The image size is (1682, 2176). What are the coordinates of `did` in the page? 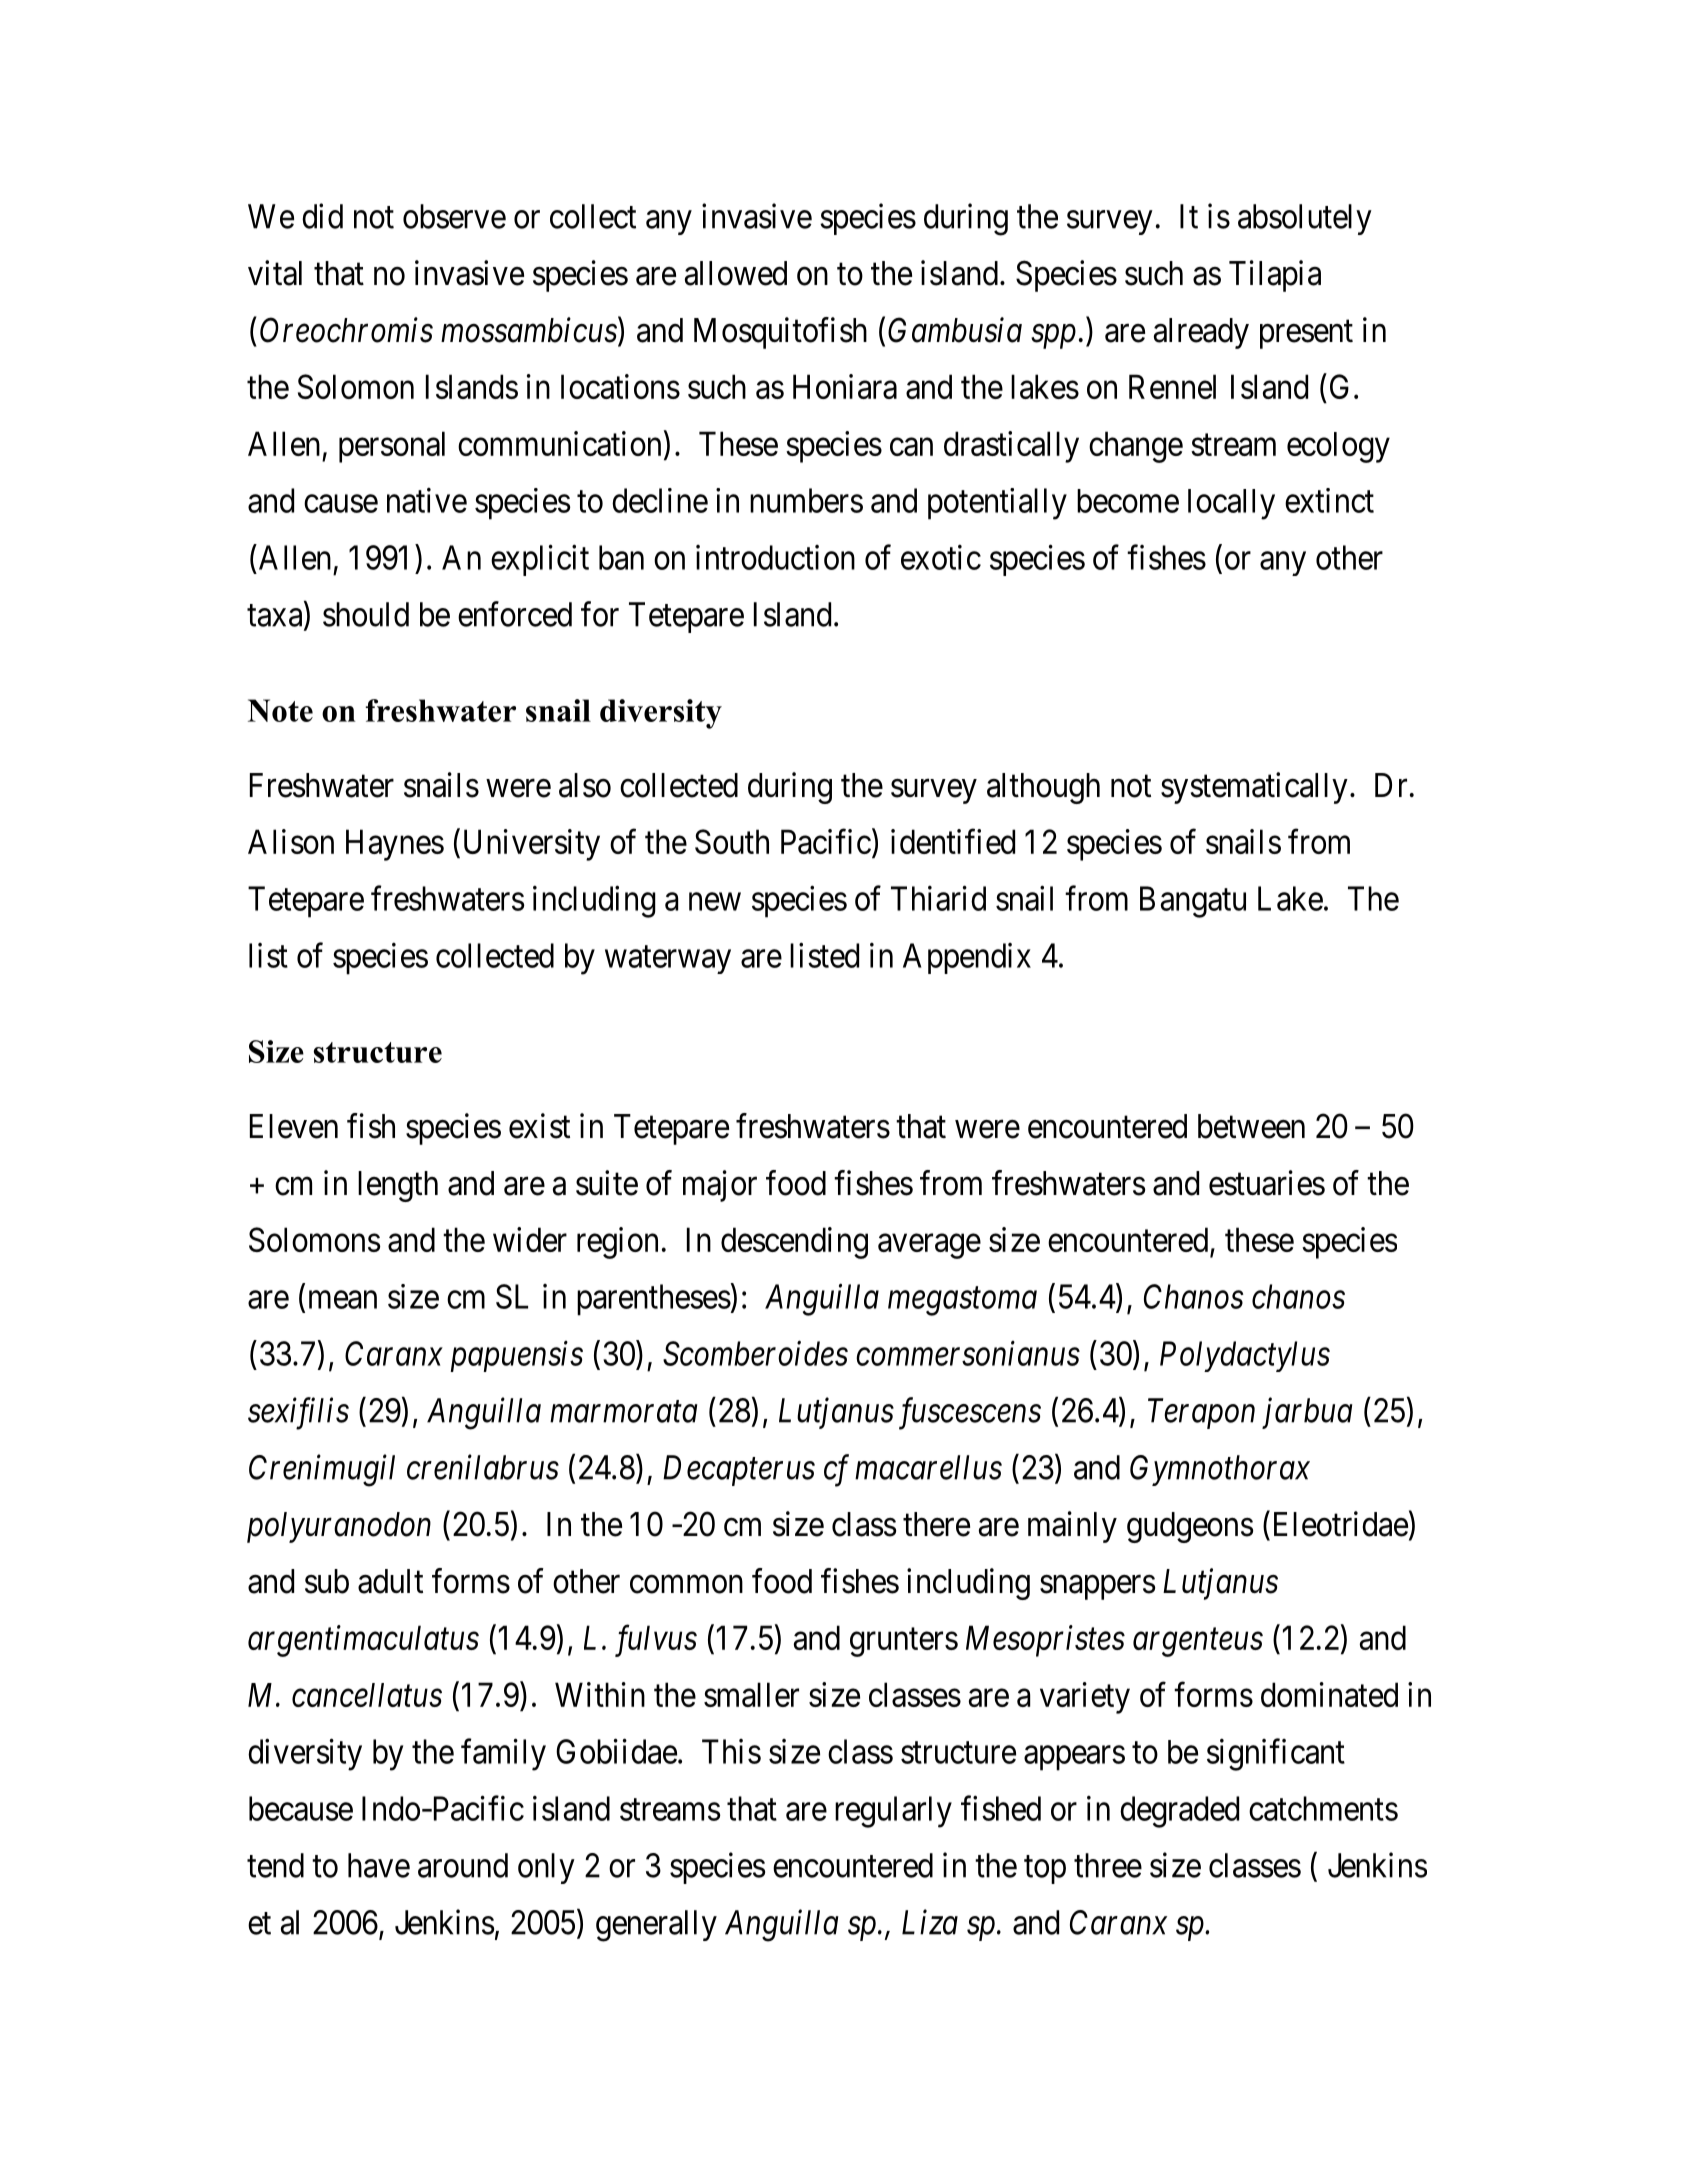 It's located at (322, 216).
